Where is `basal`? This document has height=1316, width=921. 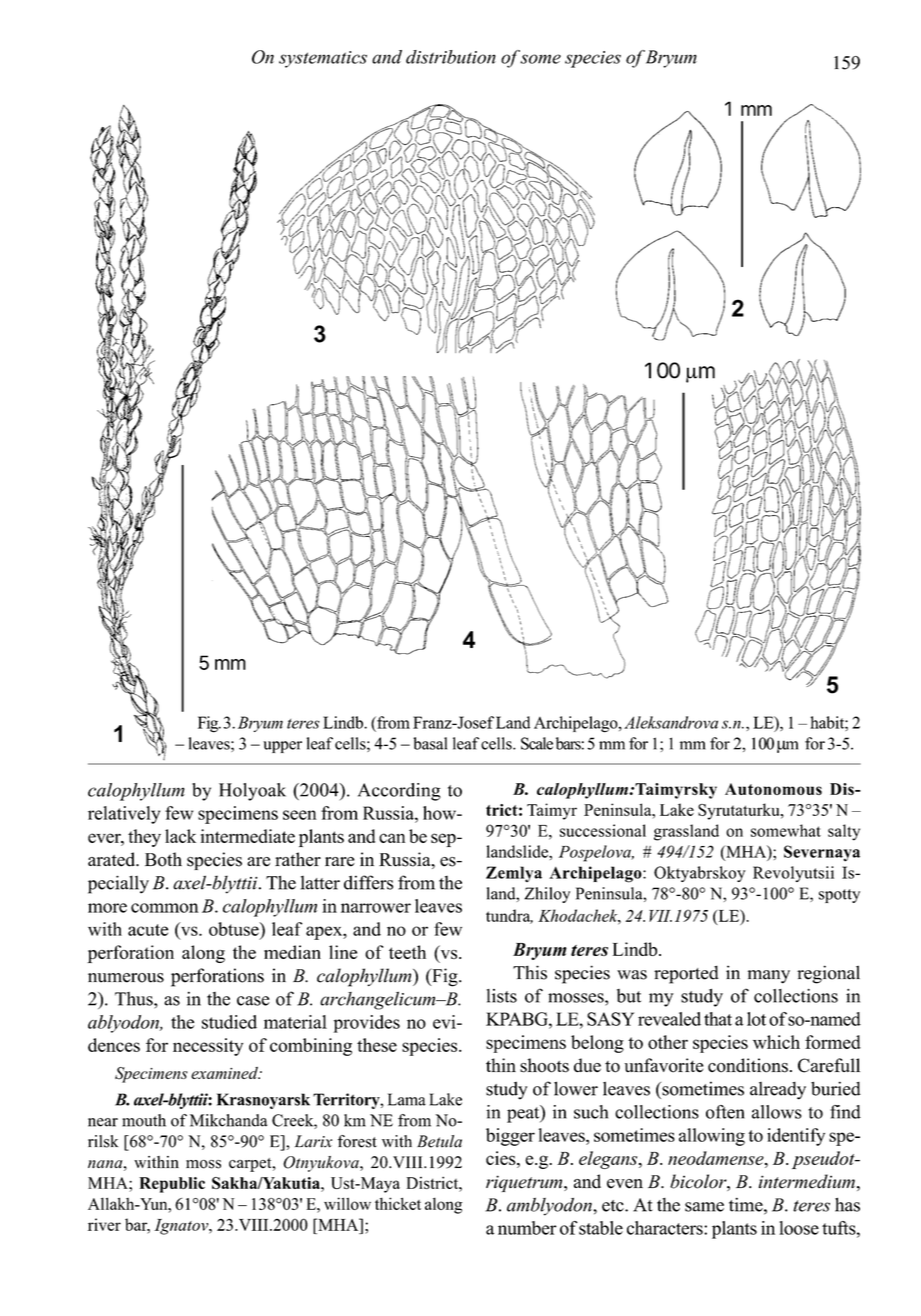
basal is located at coordinates (430, 743).
